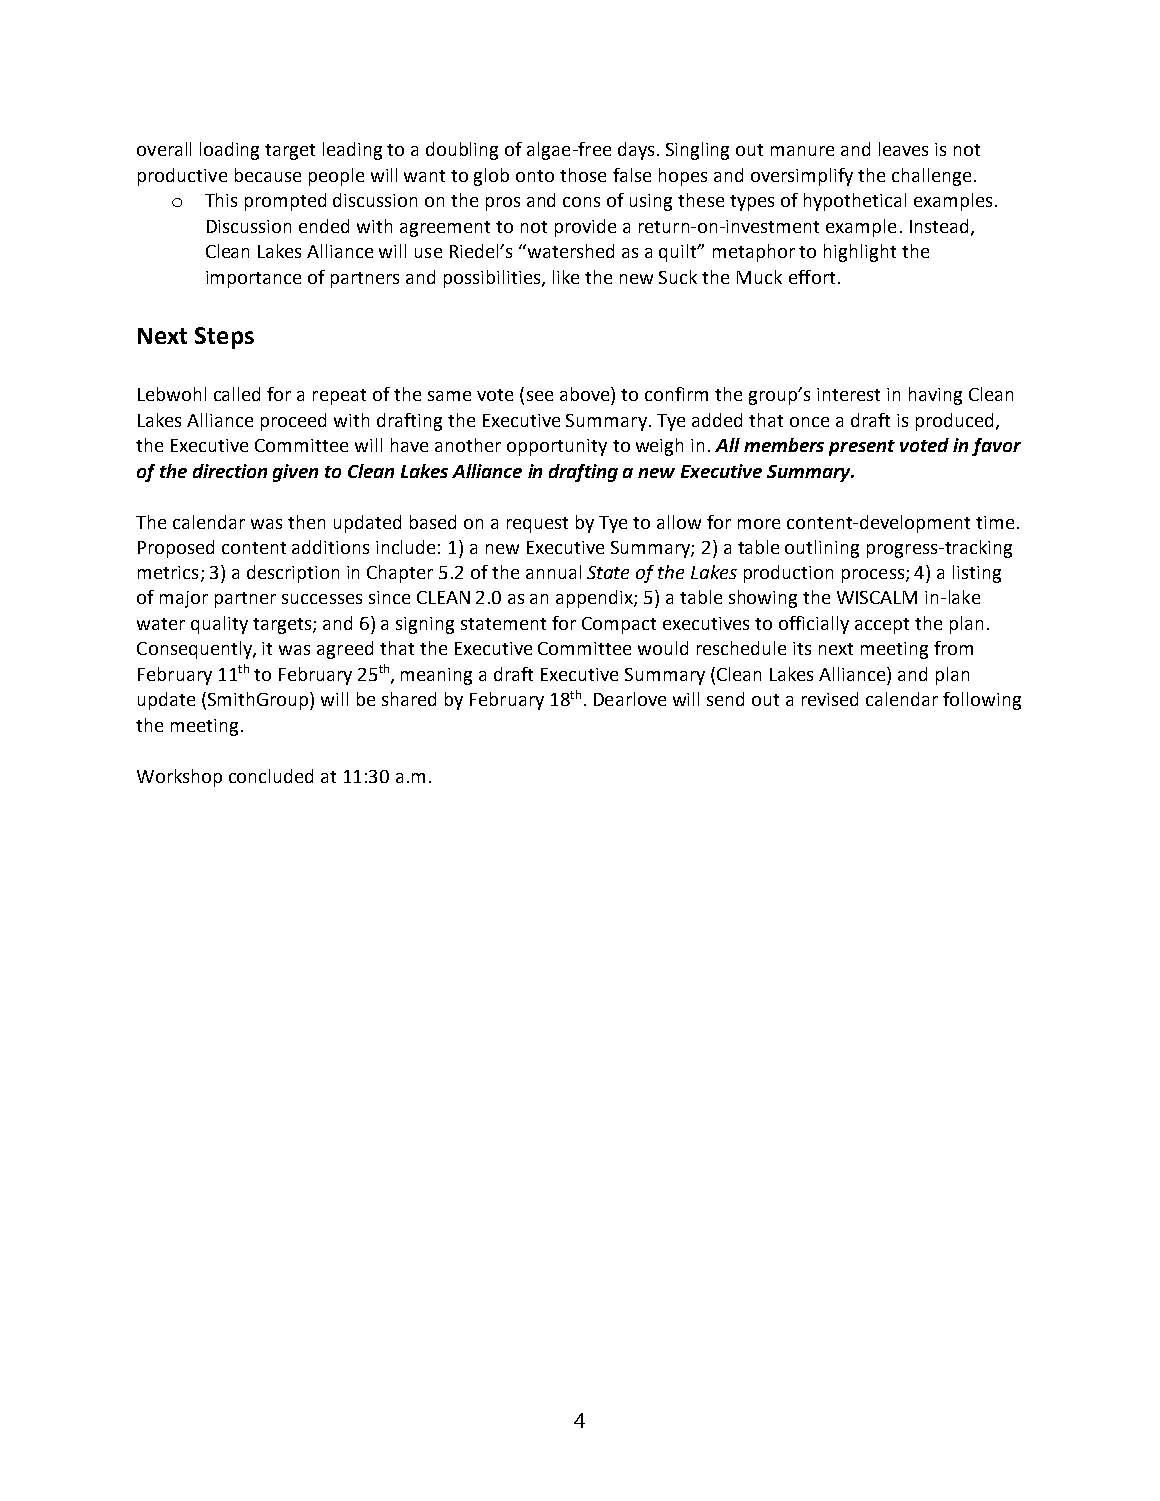 The height and width of the page is (1501, 1160). I want to click on having, so click(935, 396).
